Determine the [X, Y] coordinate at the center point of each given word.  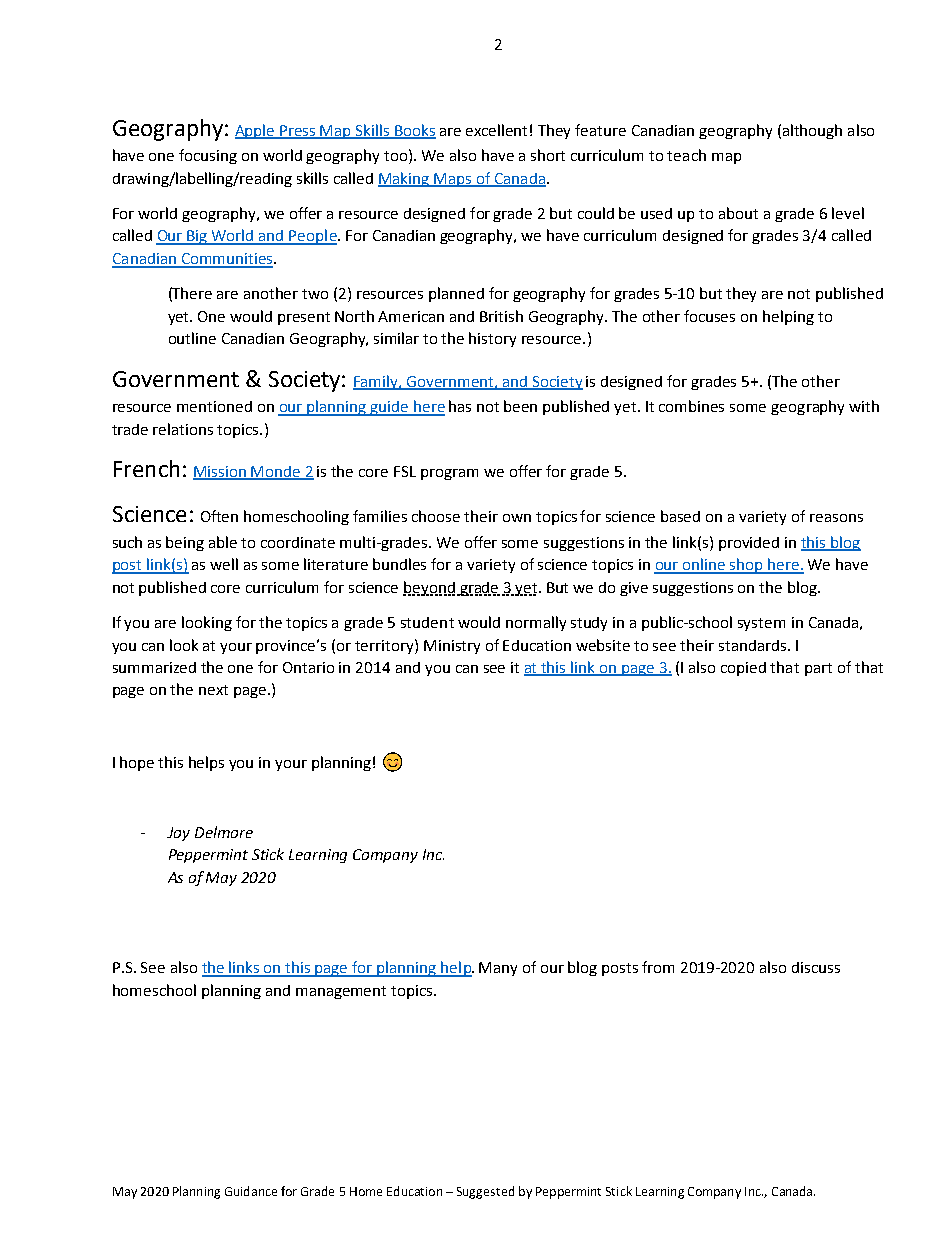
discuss [816, 967]
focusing [208, 156]
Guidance [251, 1191]
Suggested [485, 1192]
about [738, 213]
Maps [453, 180]
